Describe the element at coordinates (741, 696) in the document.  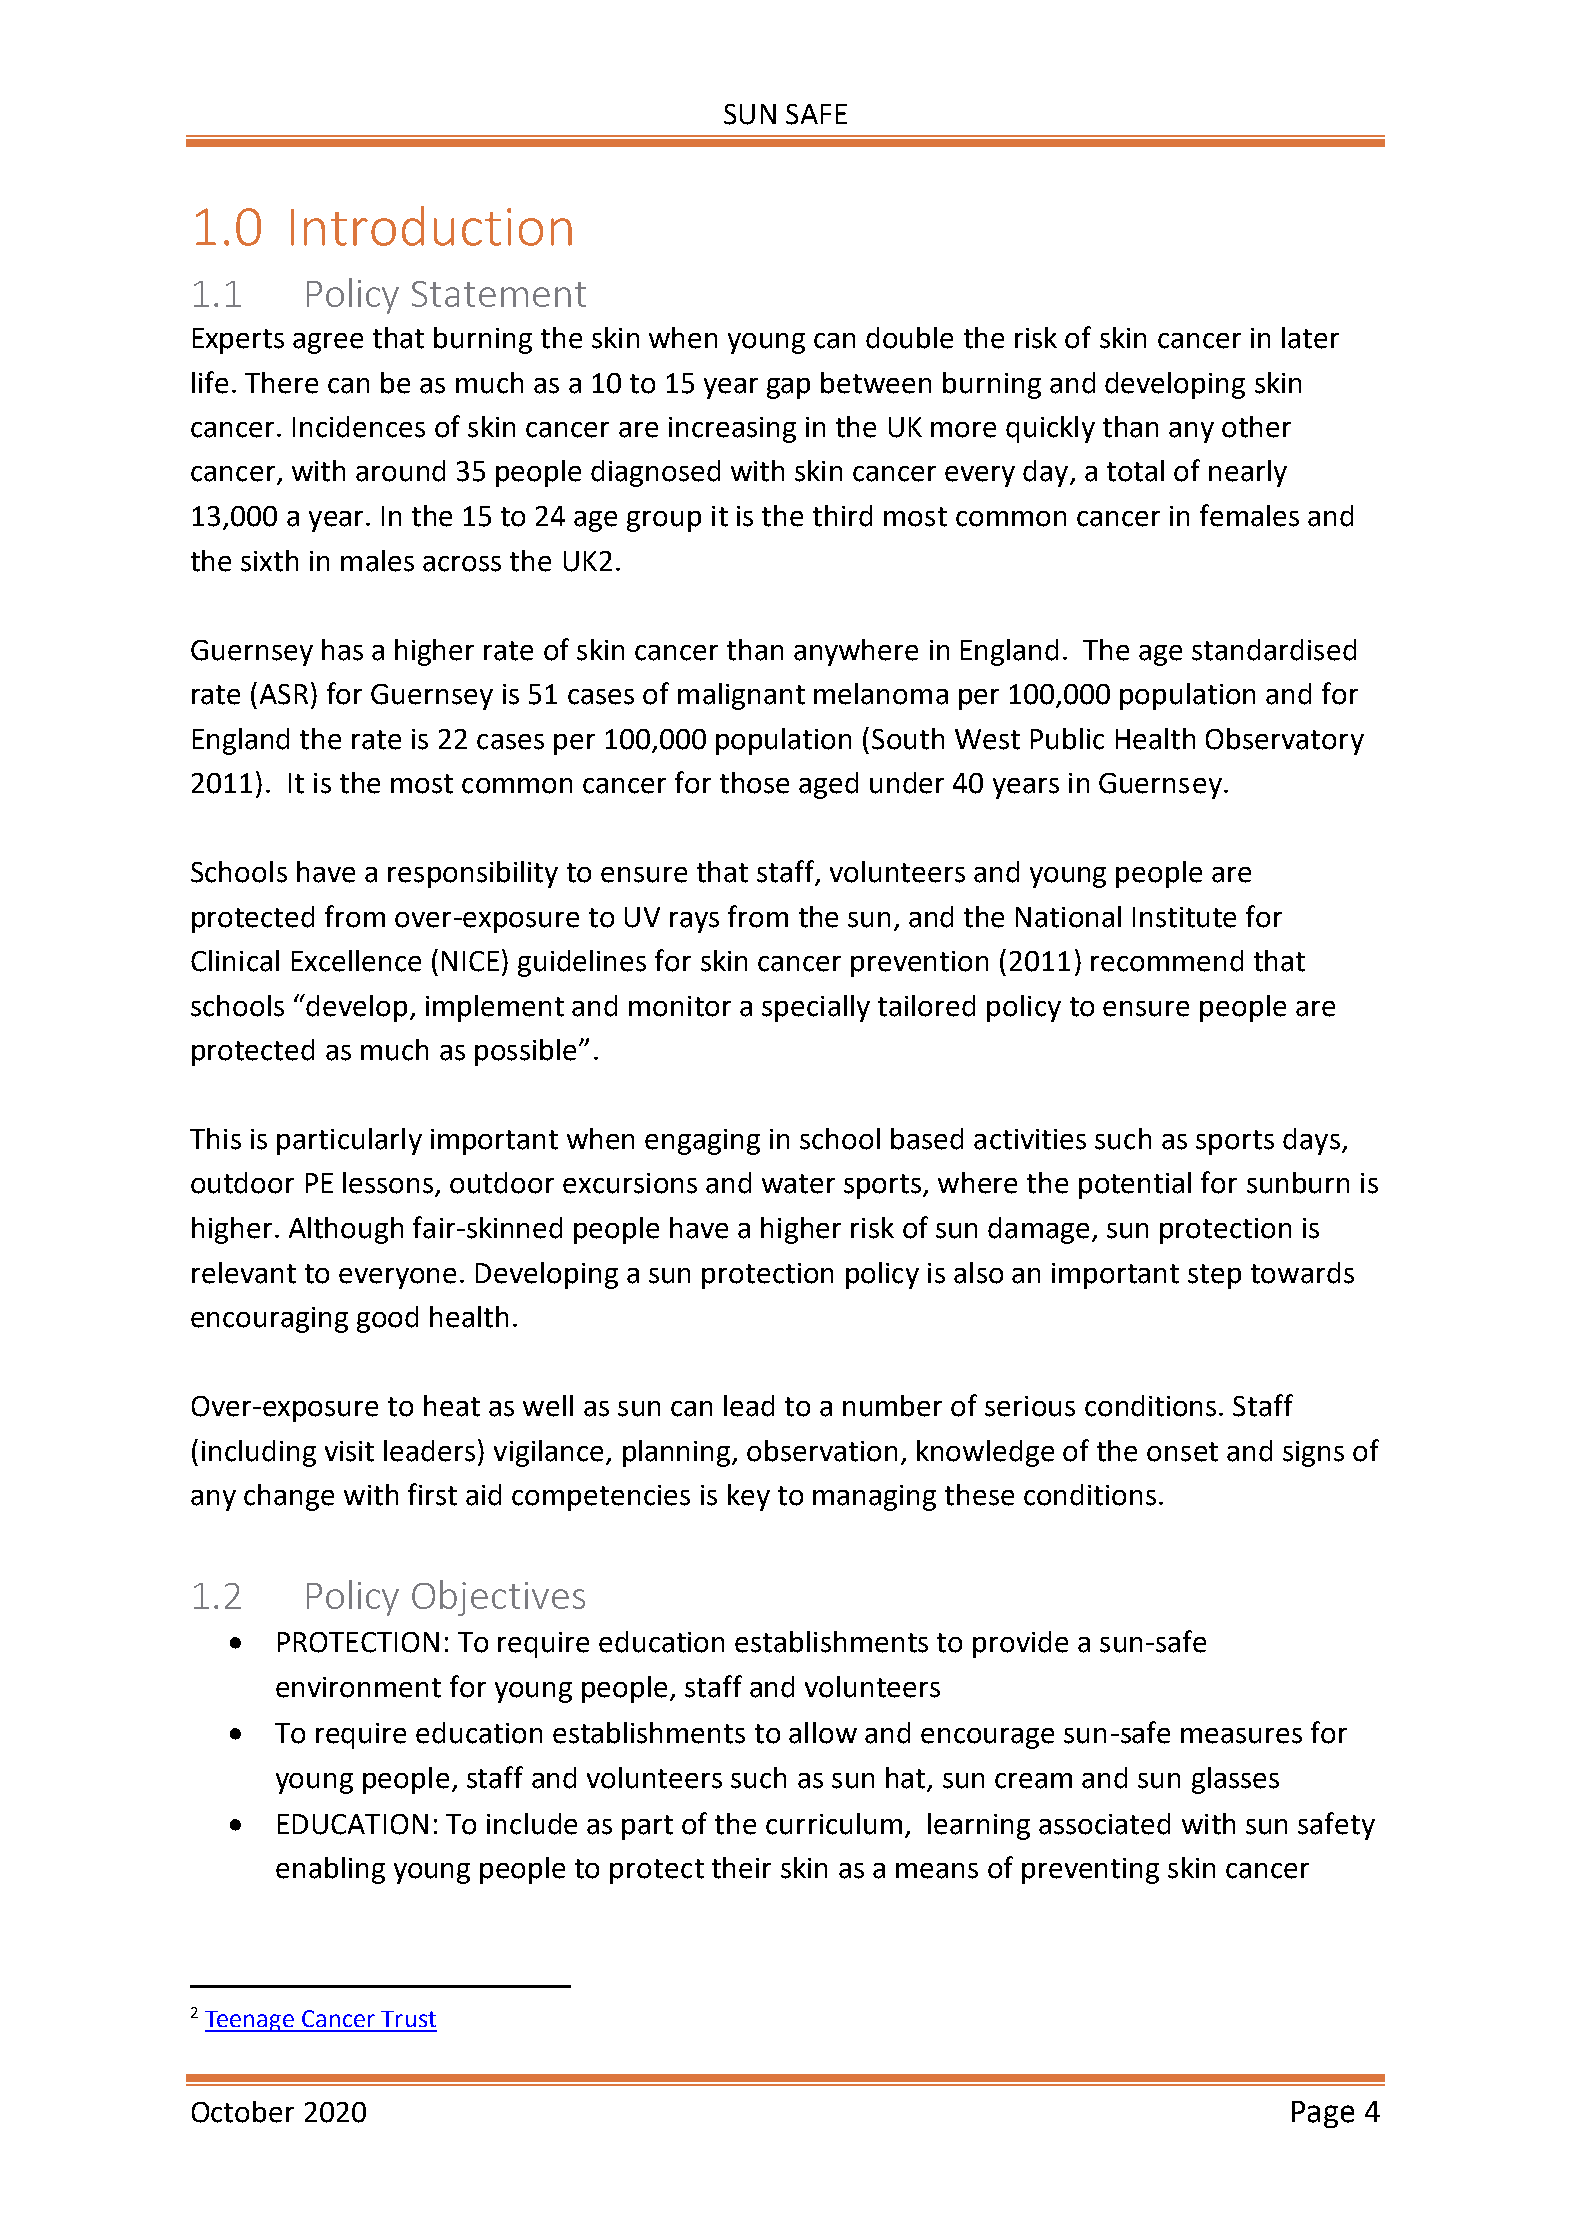
I see `malignant` at that location.
